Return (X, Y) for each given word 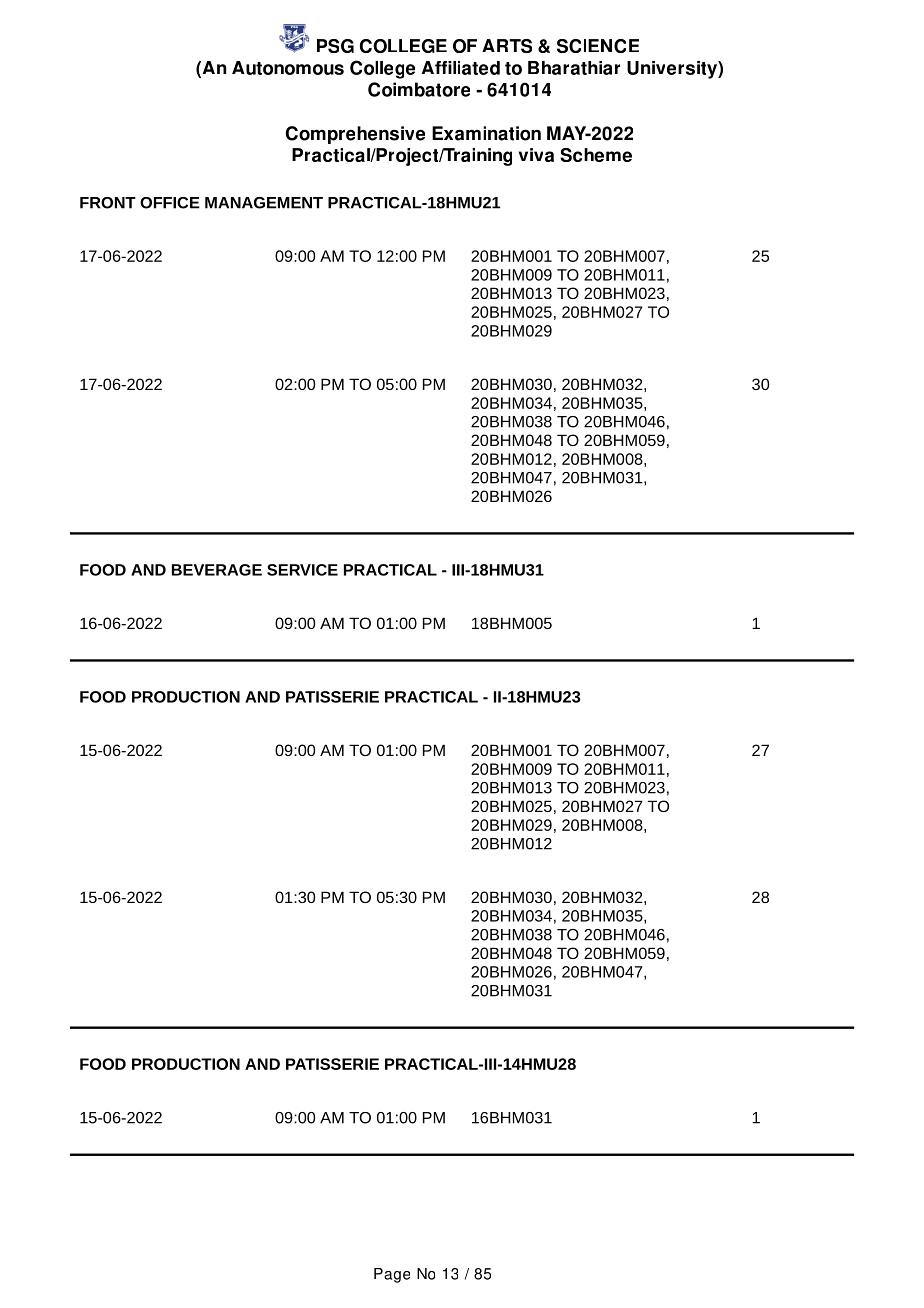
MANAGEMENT (264, 203)
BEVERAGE (217, 570)
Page (392, 1275)
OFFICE (170, 203)
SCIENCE (598, 46)
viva (536, 155)
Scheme (596, 155)
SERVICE (302, 570)
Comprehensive (355, 135)
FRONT (108, 203)
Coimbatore (419, 89)
